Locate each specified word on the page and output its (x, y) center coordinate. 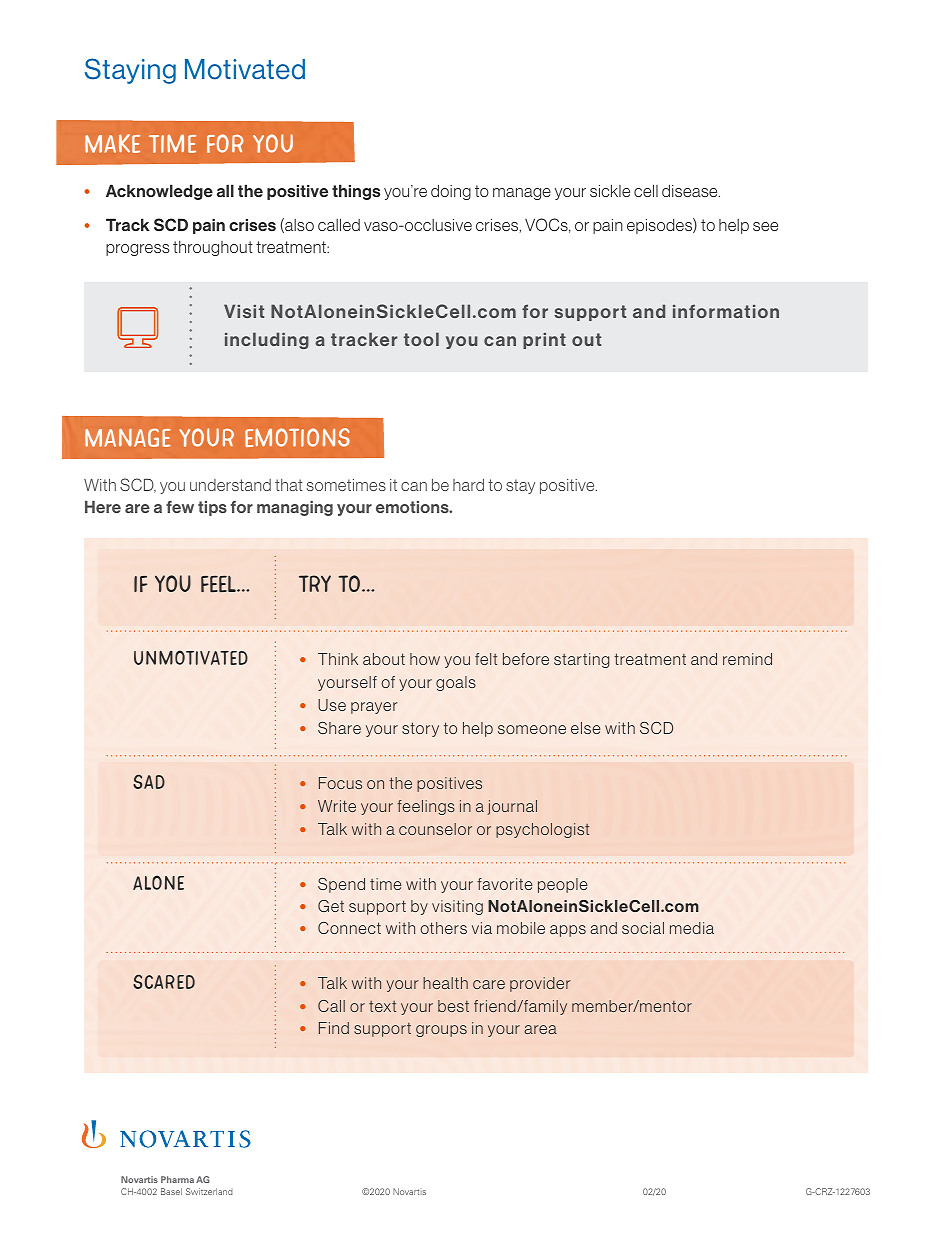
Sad (149, 781)
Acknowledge (159, 192)
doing (451, 192)
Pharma (177, 1179)
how (425, 659)
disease (691, 190)
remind (747, 659)
